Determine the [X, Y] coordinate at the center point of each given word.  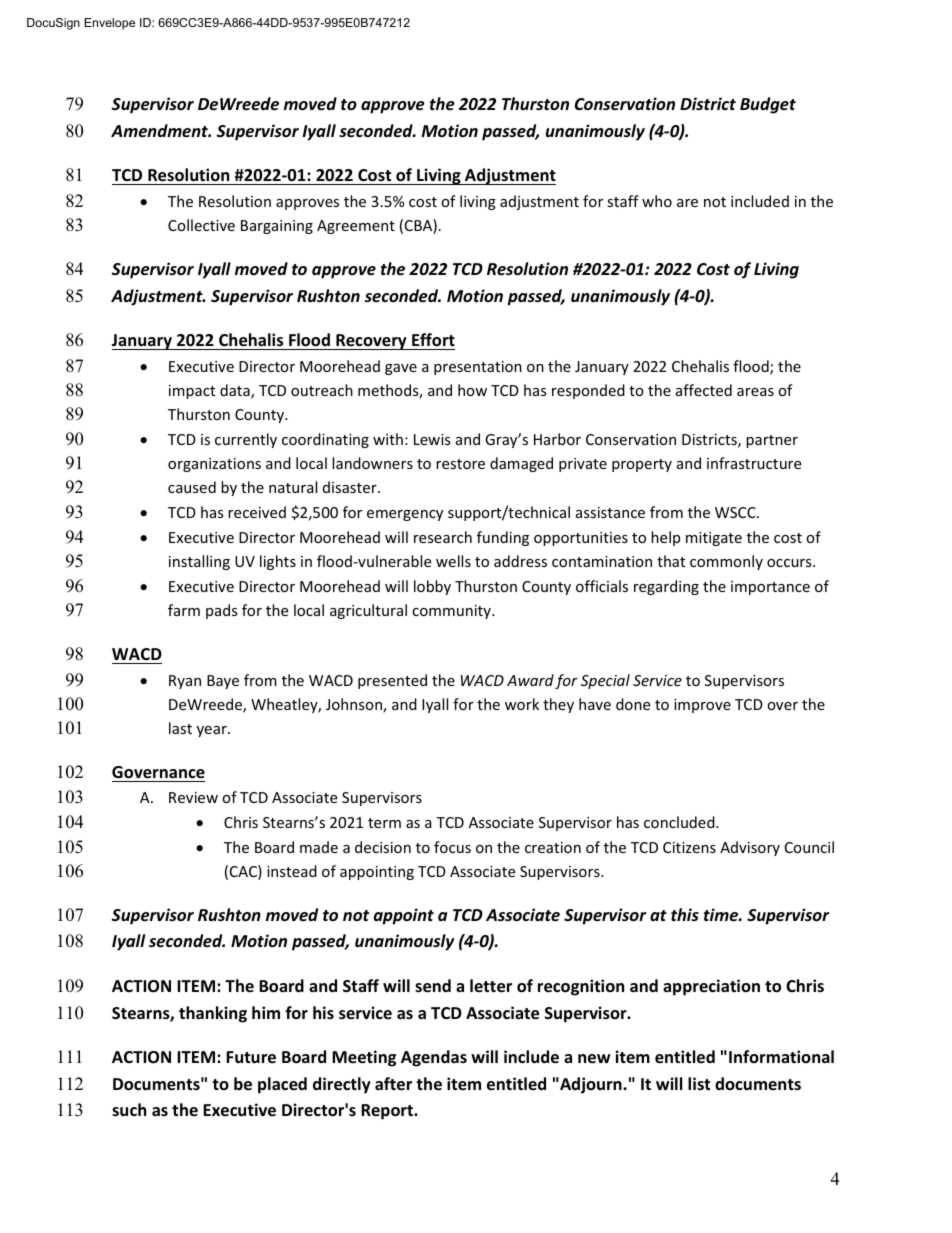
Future [251, 1057]
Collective [201, 225]
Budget [768, 105]
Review [193, 797]
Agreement [356, 227]
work [522, 704]
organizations [214, 465]
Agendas [434, 1058]
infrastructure [754, 463]
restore [460, 464]
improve [702, 706]
